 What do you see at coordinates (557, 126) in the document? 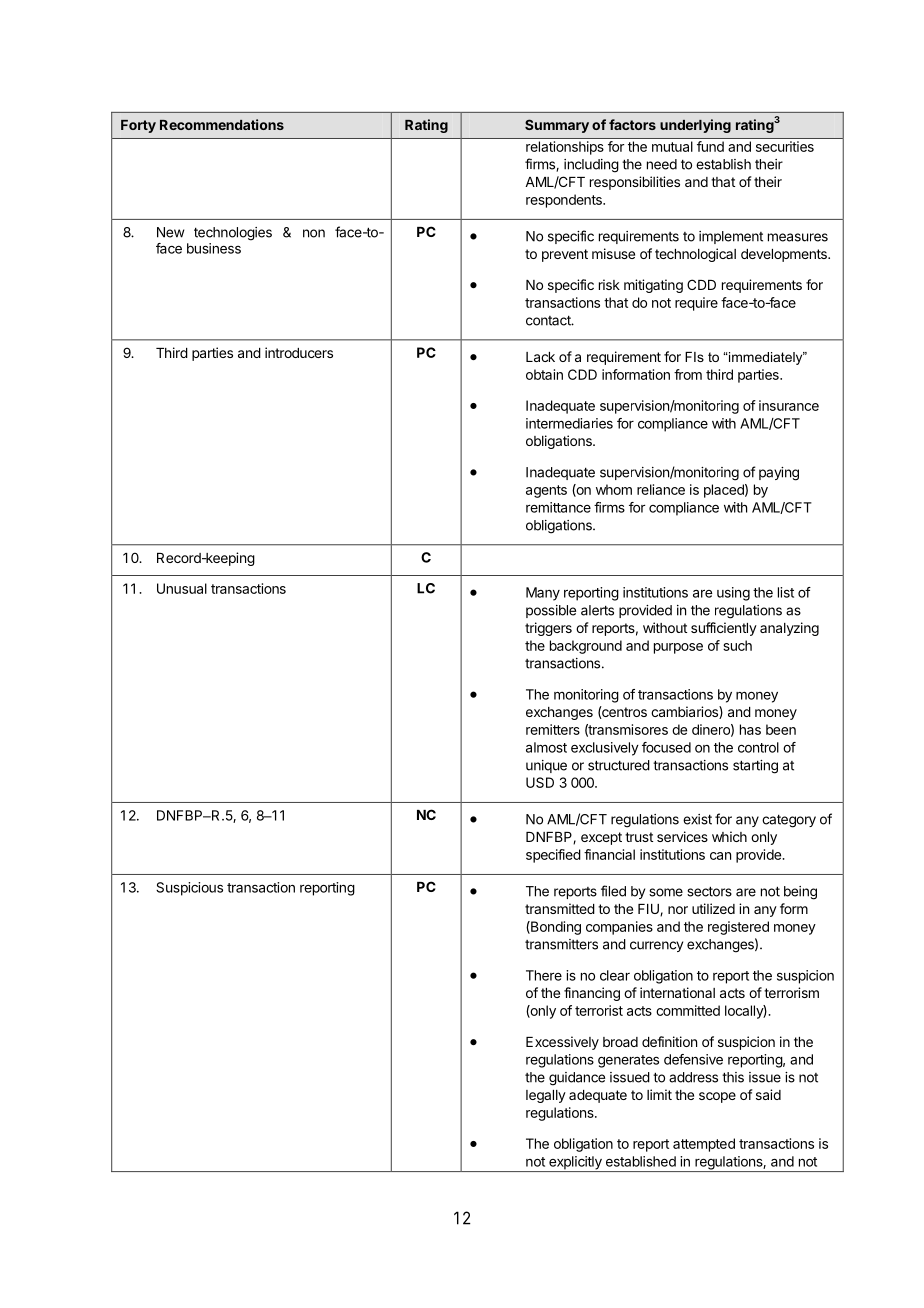
I see `Summary` at bounding box center [557, 126].
